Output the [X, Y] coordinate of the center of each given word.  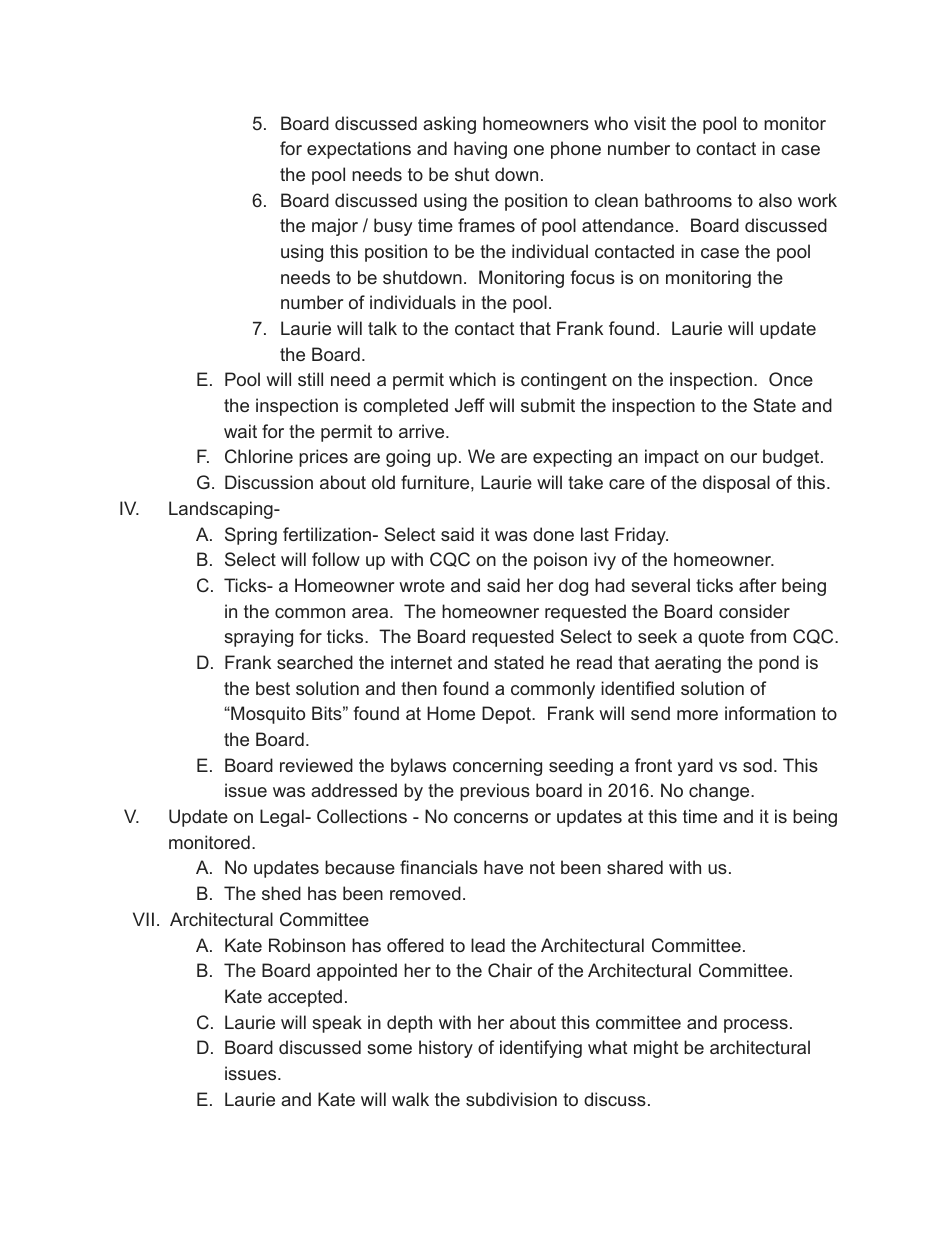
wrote [422, 585]
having [480, 150]
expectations [359, 150]
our [743, 458]
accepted [305, 998]
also [775, 200]
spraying [258, 638]
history [446, 1049]
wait [240, 431]
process [756, 1026]
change [720, 792]
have [503, 867]
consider [754, 611]
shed [281, 893]
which [472, 379]
